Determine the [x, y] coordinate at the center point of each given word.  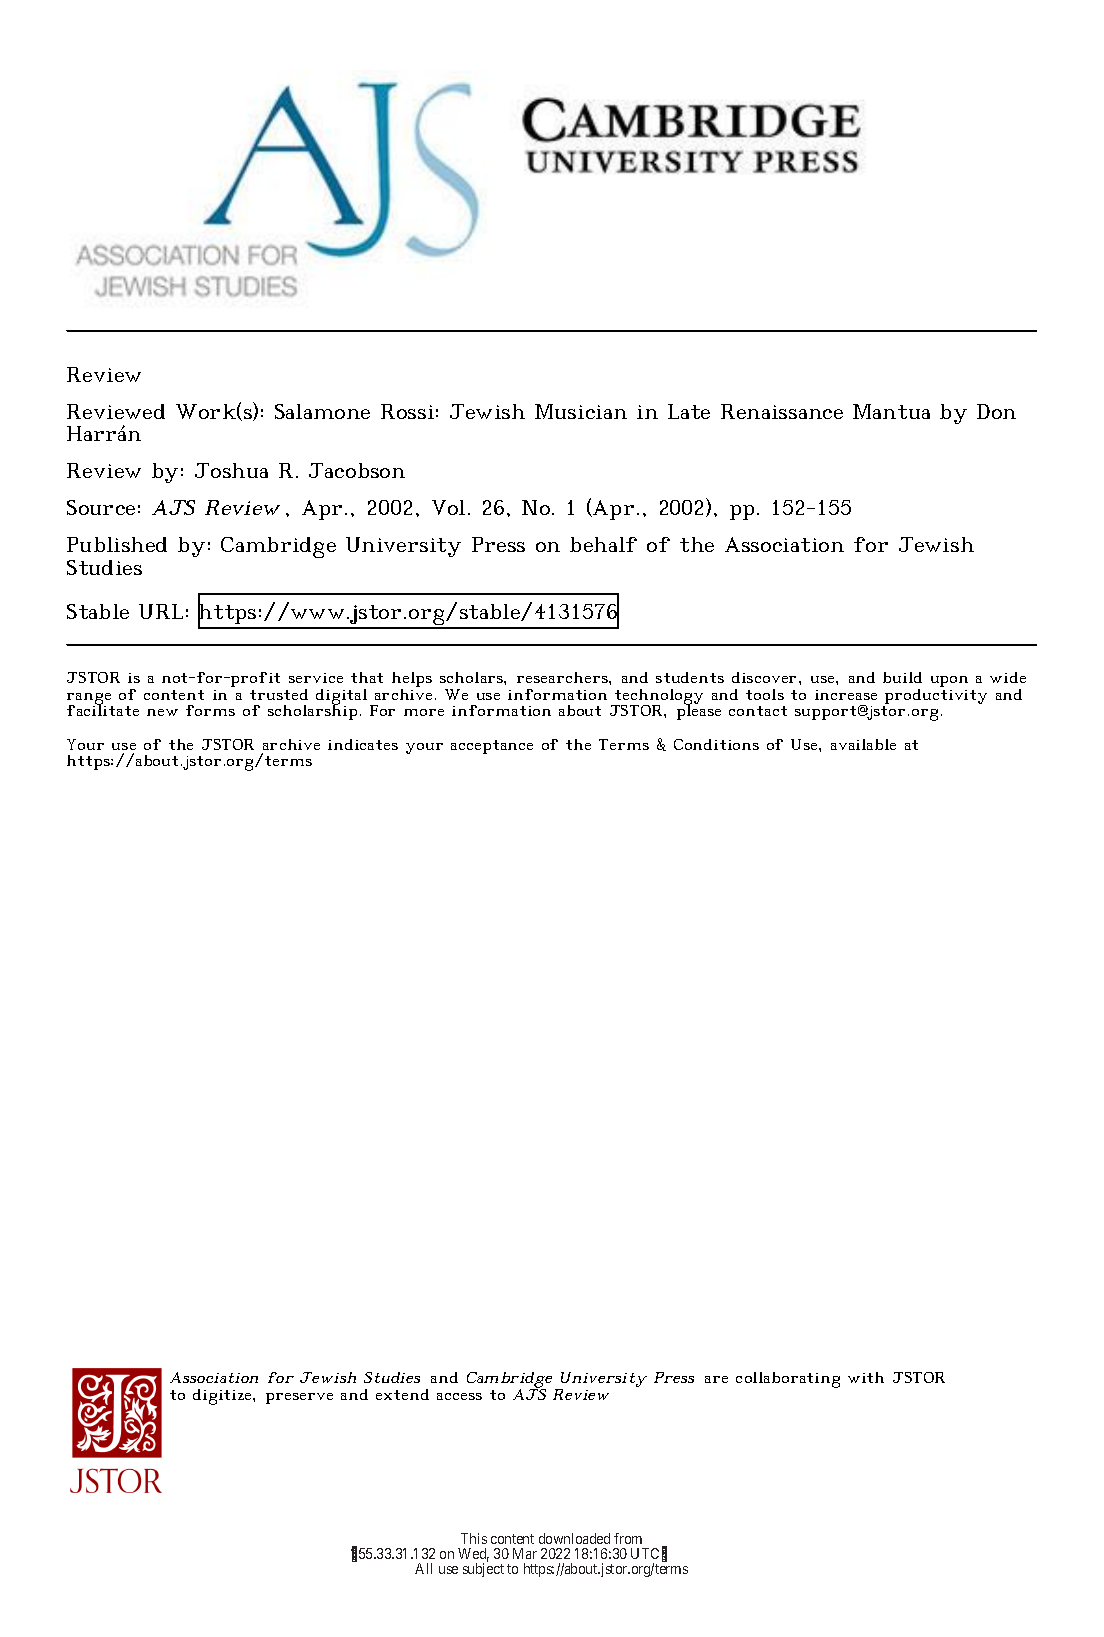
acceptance [492, 747]
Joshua [231, 470]
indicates [363, 744]
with [866, 1377]
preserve [299, 1398]
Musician [581, 411]
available [863, 744]
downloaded [574, 1538]
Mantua [891, 411]
